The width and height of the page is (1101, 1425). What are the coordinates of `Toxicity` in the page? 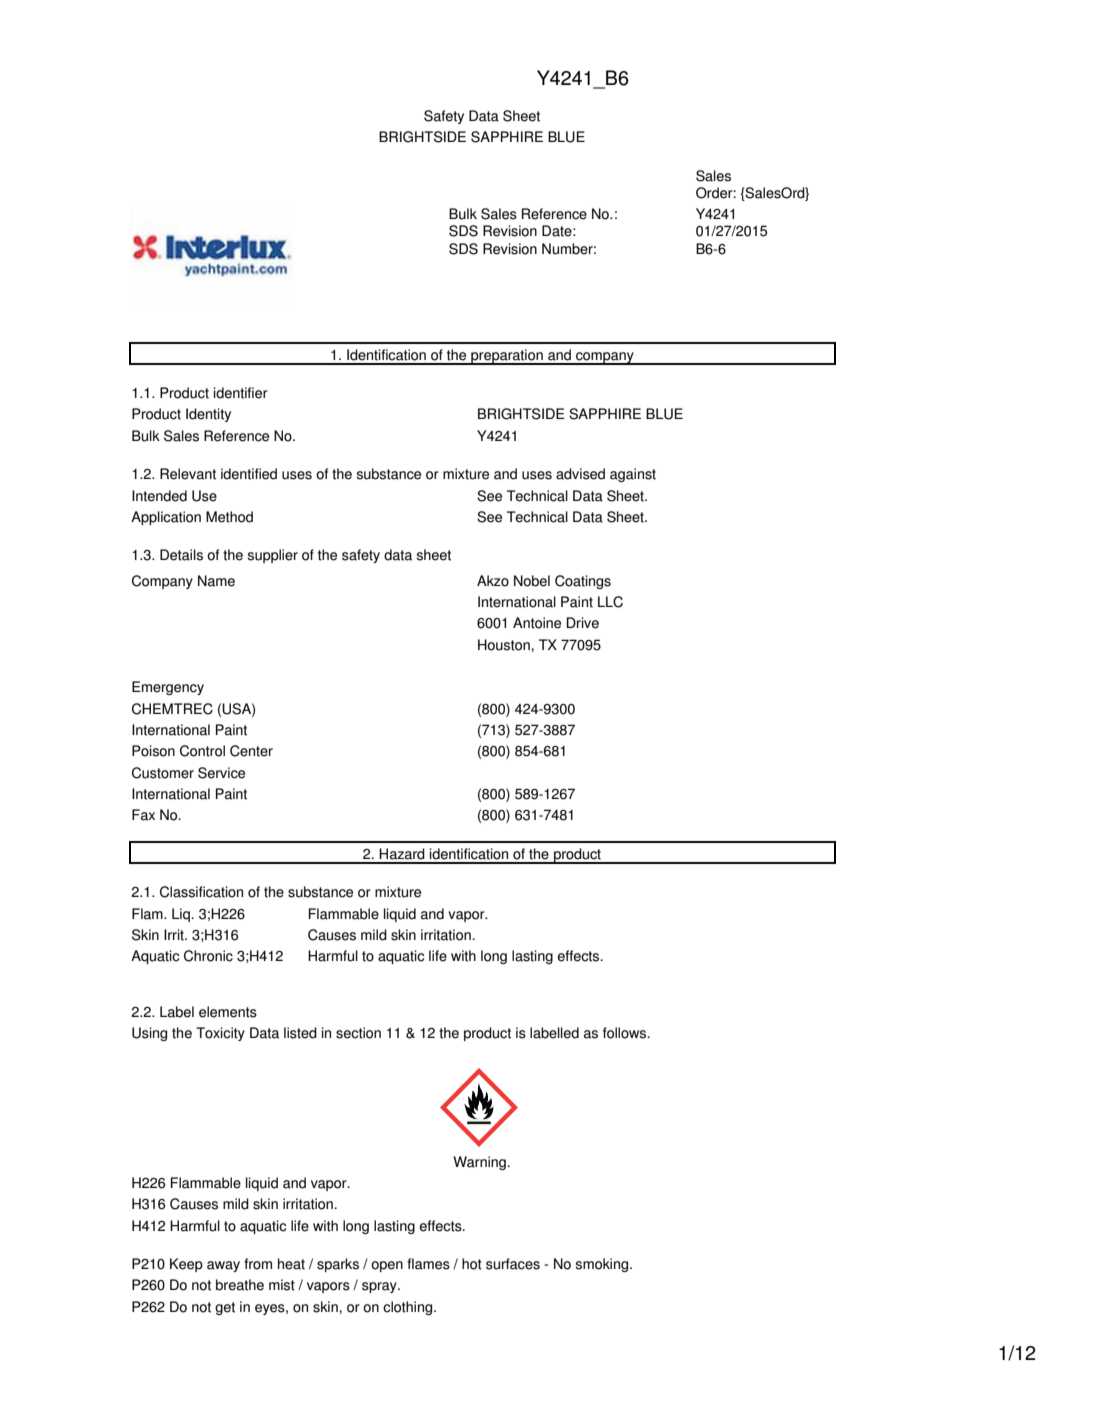 It's located at (220, 1034).
